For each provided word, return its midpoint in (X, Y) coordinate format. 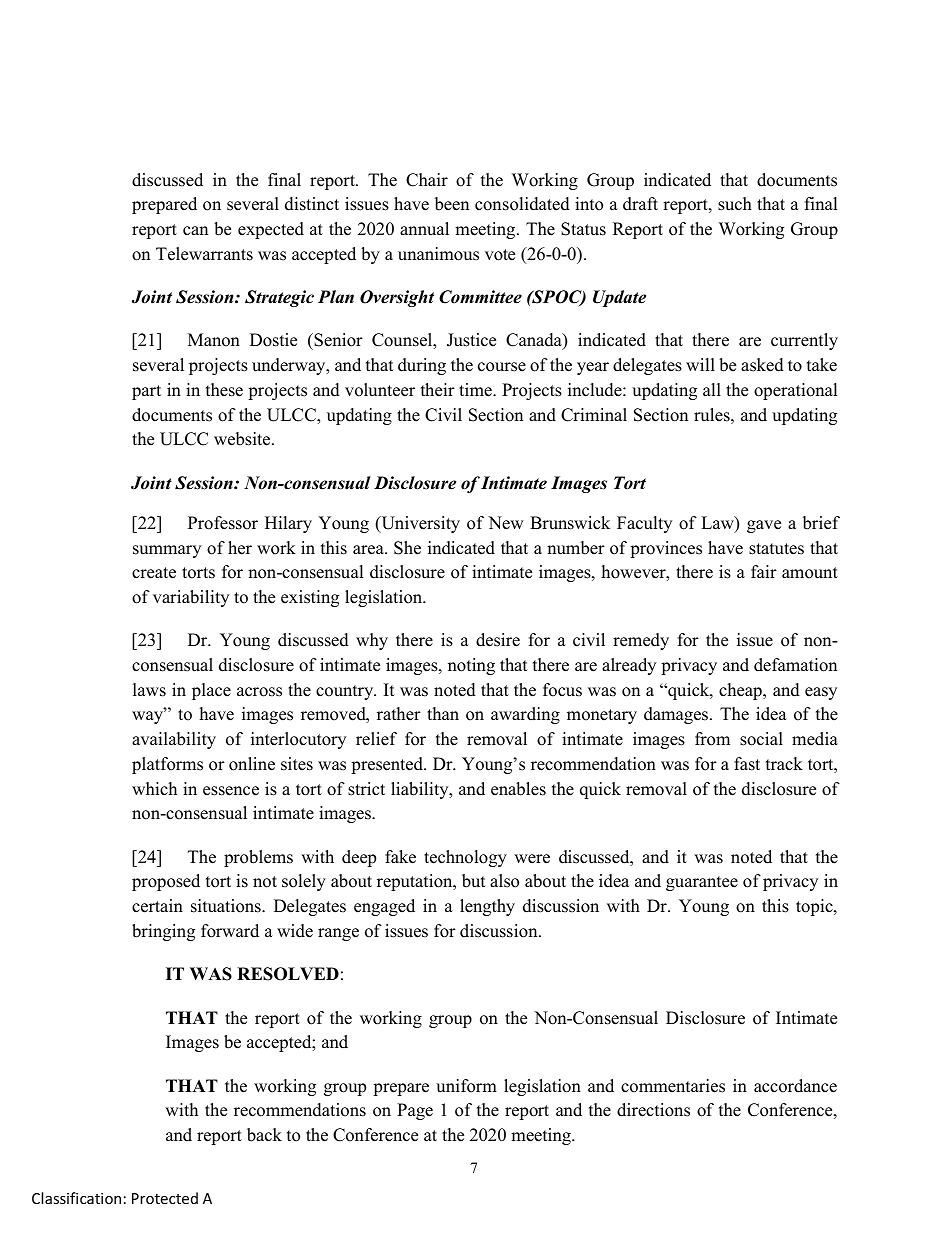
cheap (741, 691)
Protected (165, 1198)
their (438, 390)
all (712, 389)
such (735, 204)
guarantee (702, 883)
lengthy (487, 907)
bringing (163, 932)
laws (149, 690)
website (243, 439)
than (443, 713)
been (452, 204)
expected (271, 230)
